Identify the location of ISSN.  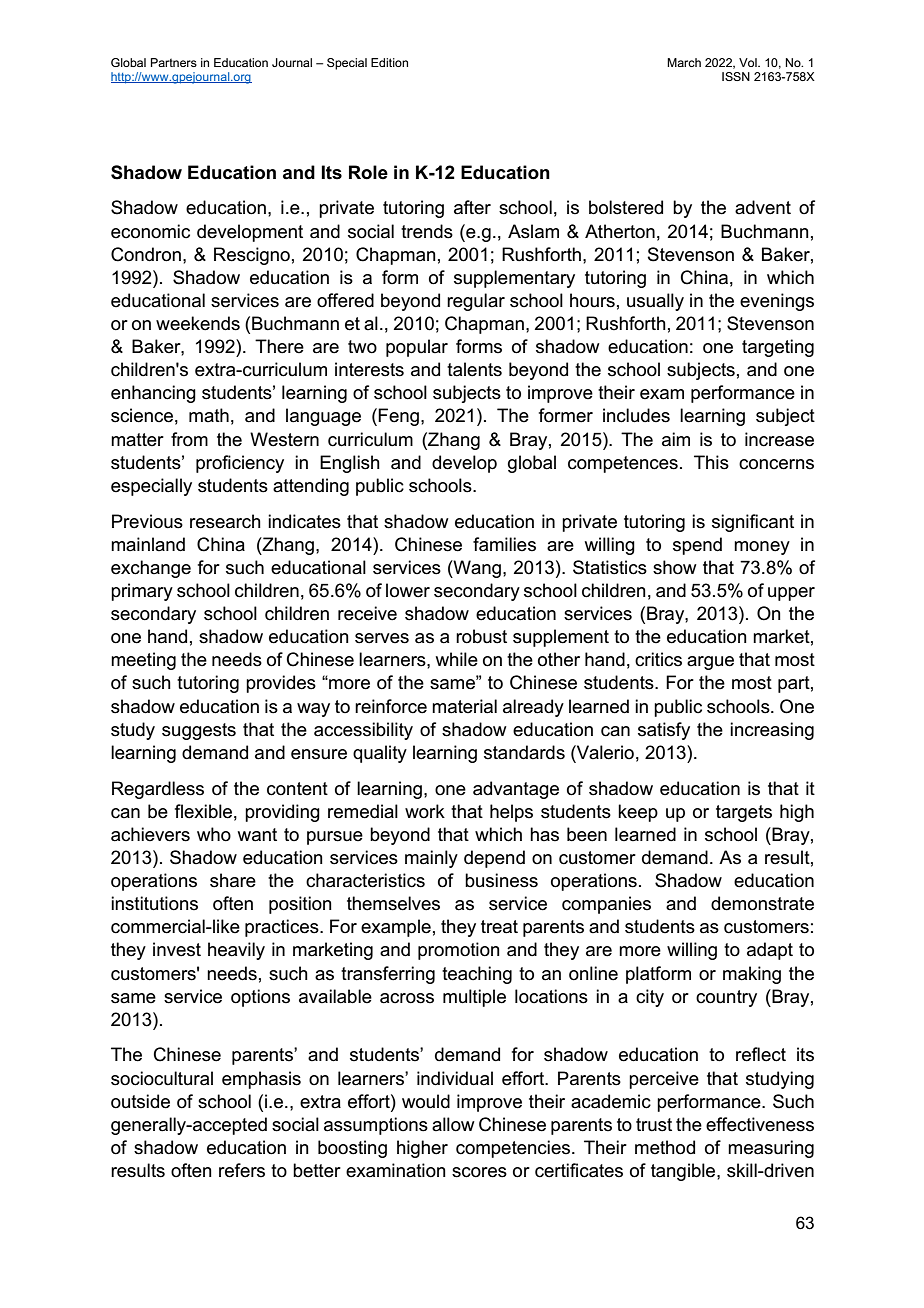
(736, 76).
